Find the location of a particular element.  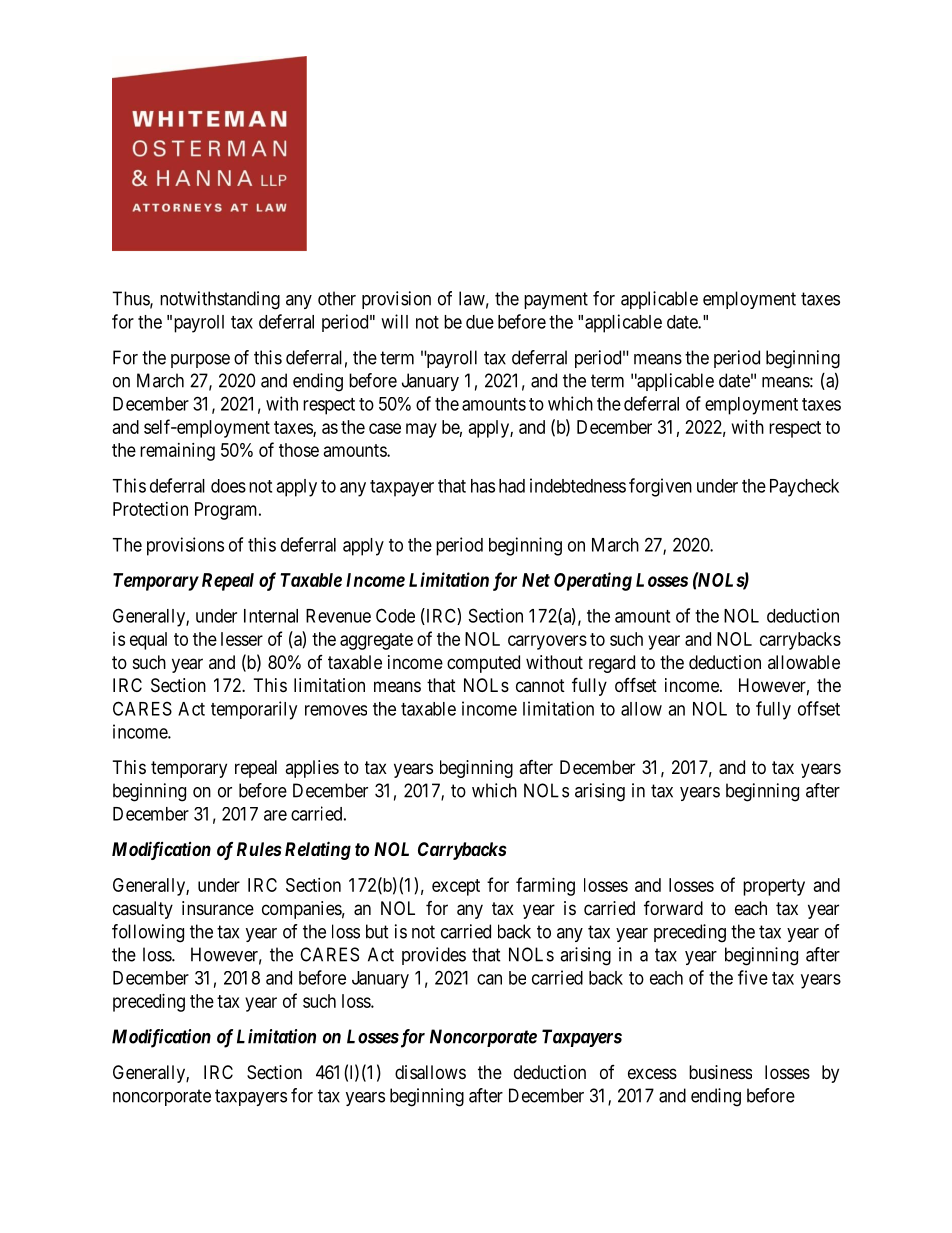

forgiven is located at coordinates (660, 487).
